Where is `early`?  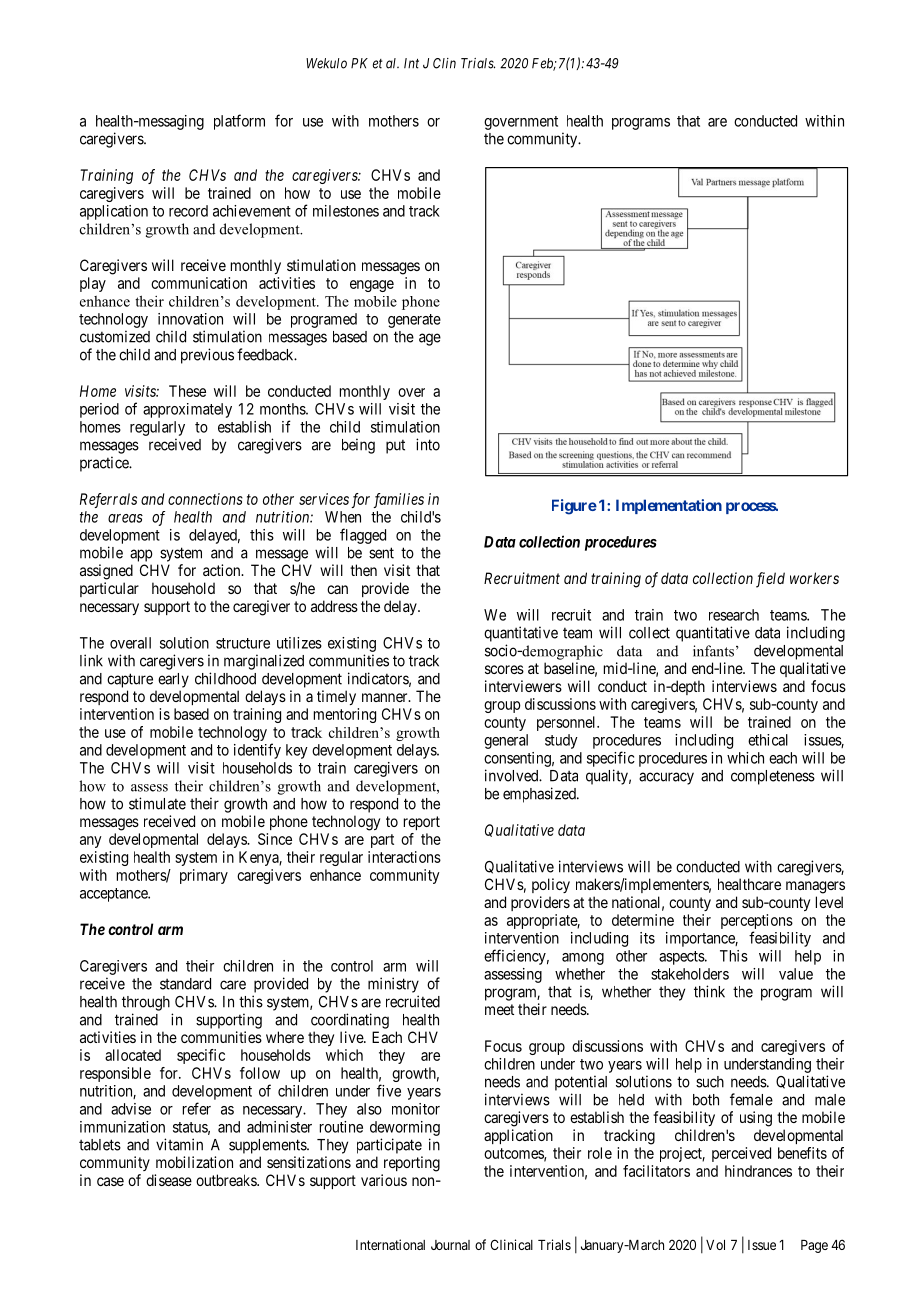 early is located at coordinates (173, 680).
